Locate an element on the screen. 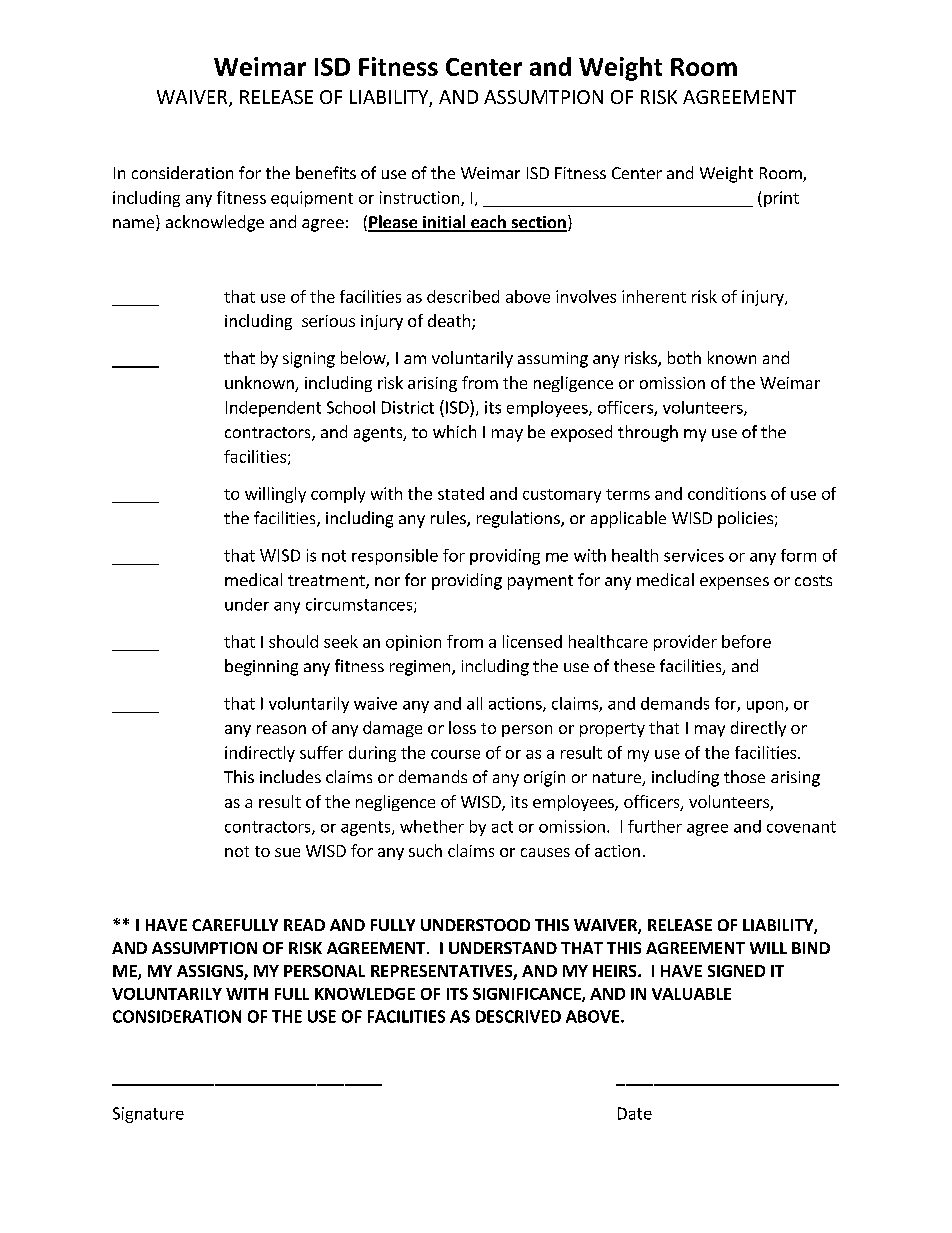 The height and width of the screenshot is (1233, 952). print is located at coordinates (781, 199).
